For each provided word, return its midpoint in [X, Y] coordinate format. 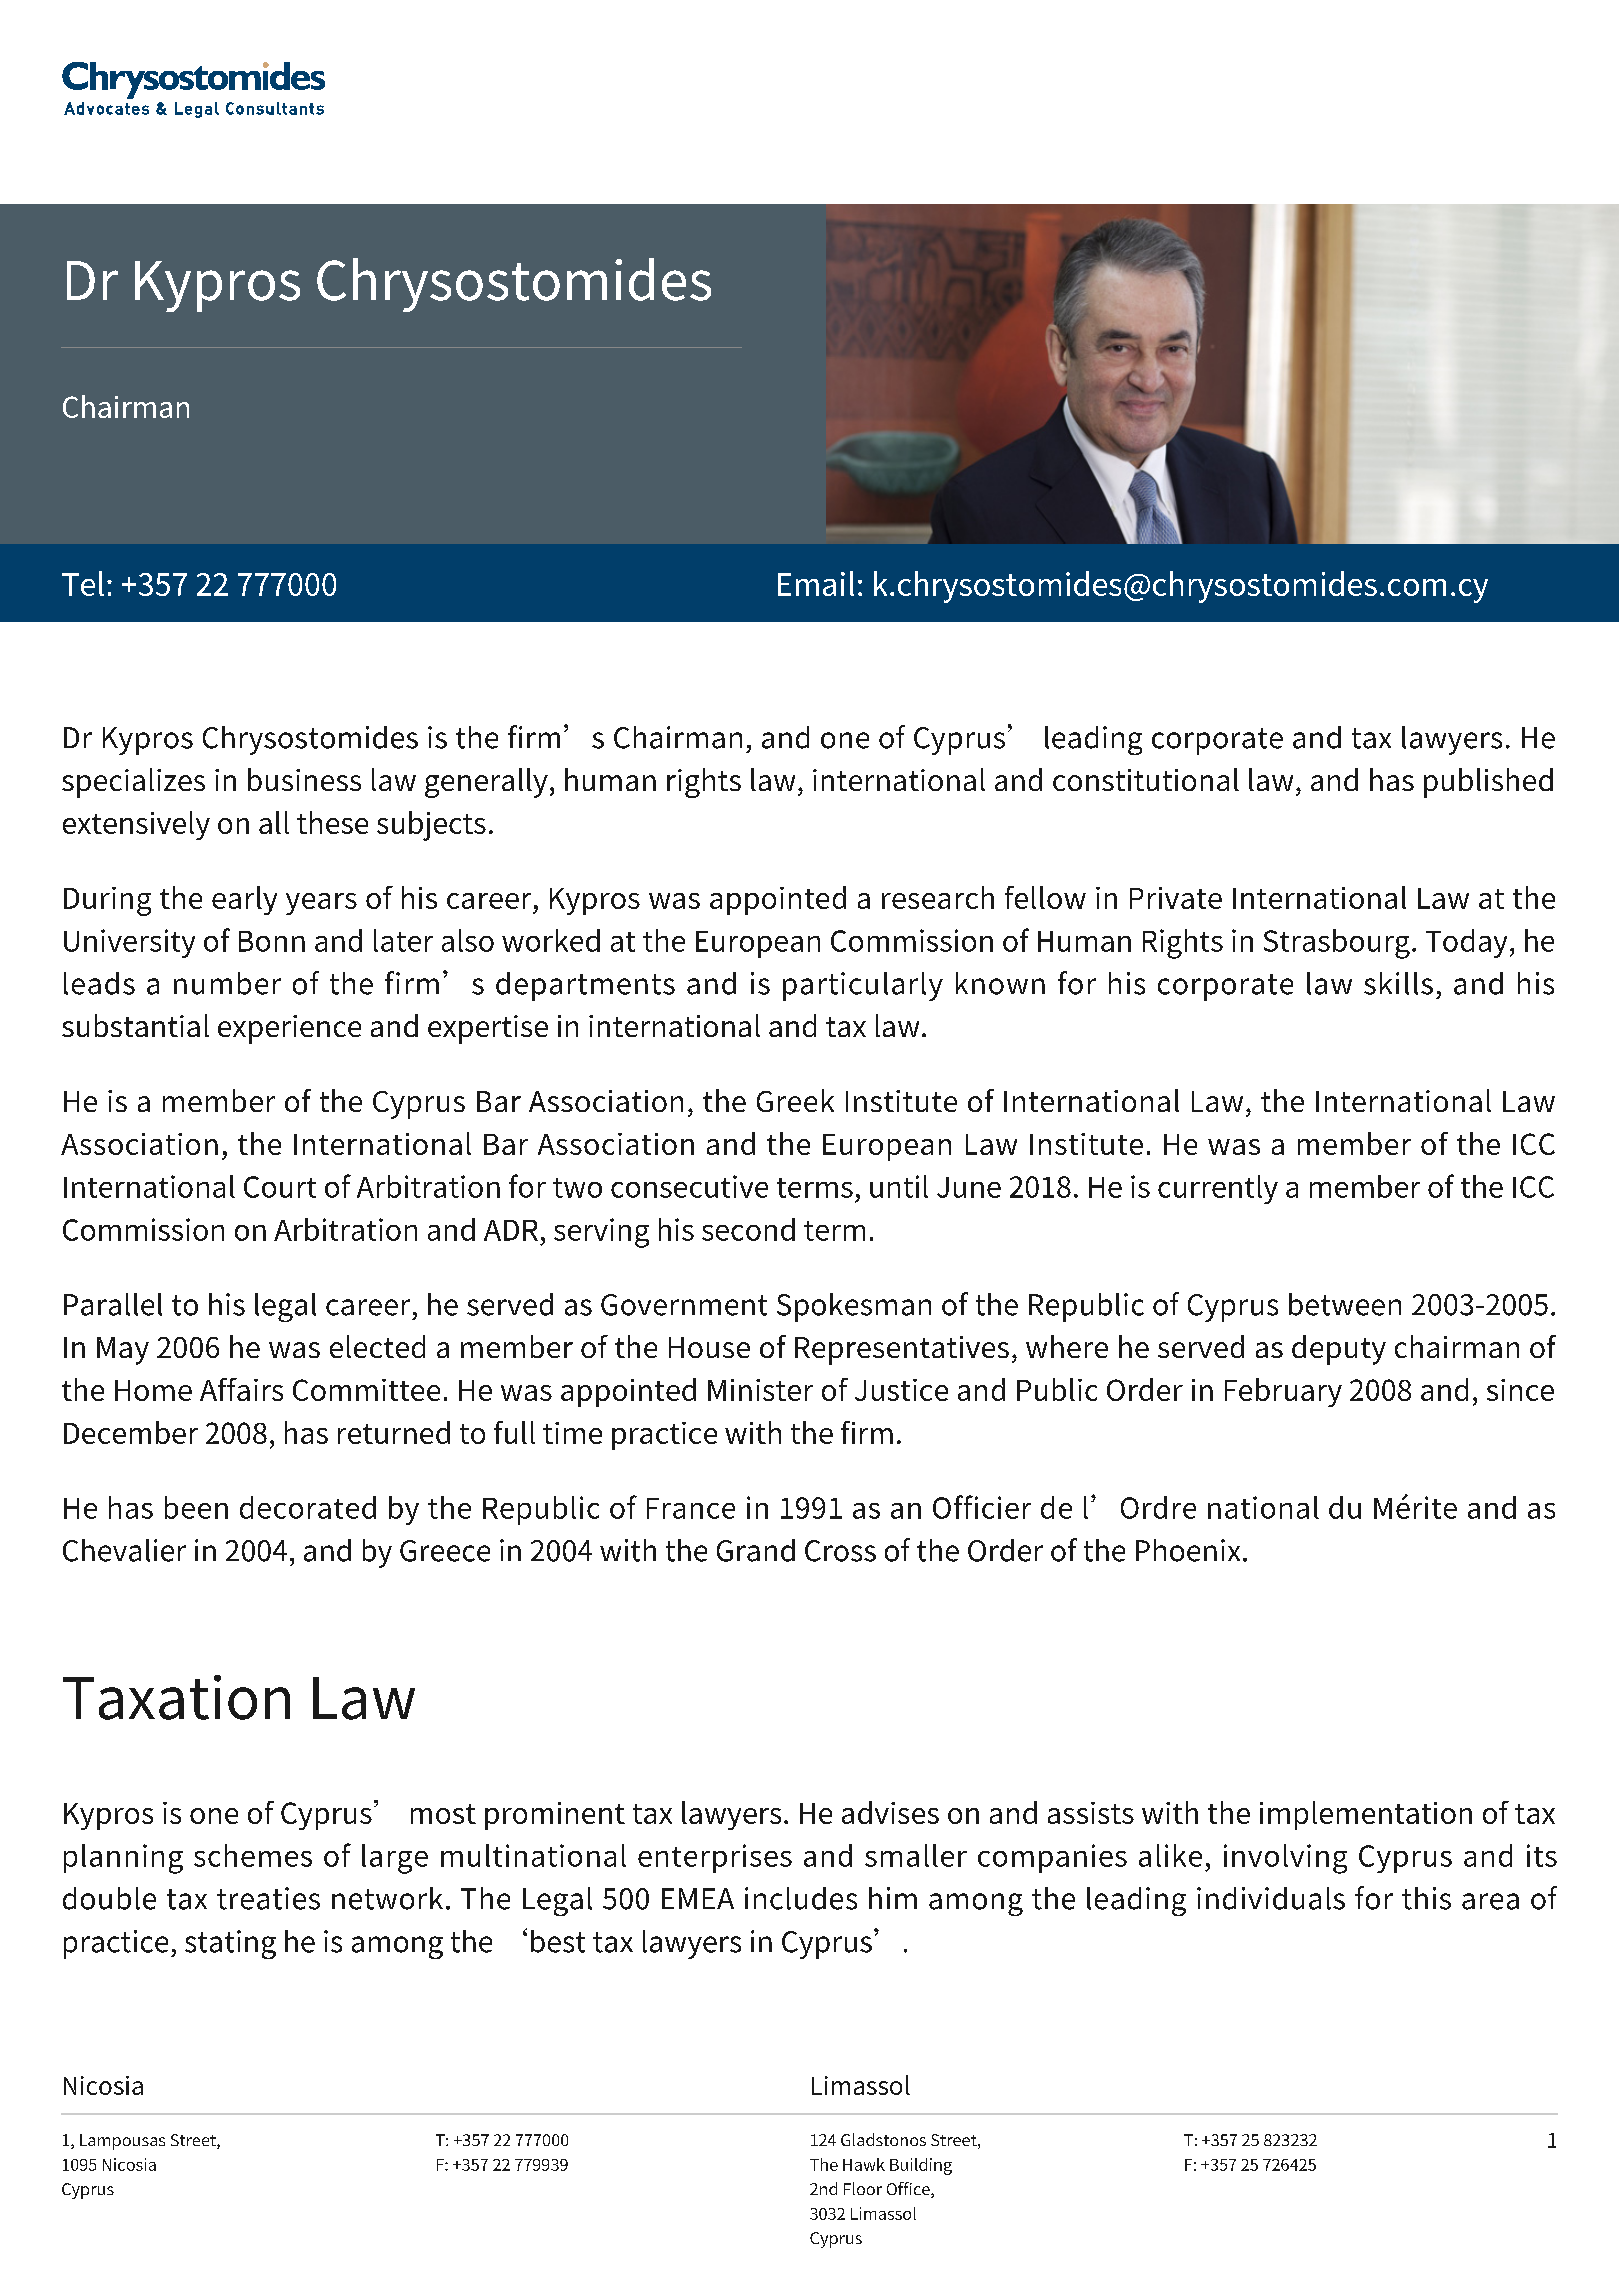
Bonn [272, 941]
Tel [83, 583]
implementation [1366, 1815]
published [1488, 783]
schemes [253, 1855]
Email [816, 583]
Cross [840, 1551]
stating [230, 1944]
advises [890, 1812]
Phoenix [1188, 1550]
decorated [308, 1507]
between [1345, 1304]
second [748, 1229]
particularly [863, 986]
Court [280, 1187]
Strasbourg [1337, 944]
